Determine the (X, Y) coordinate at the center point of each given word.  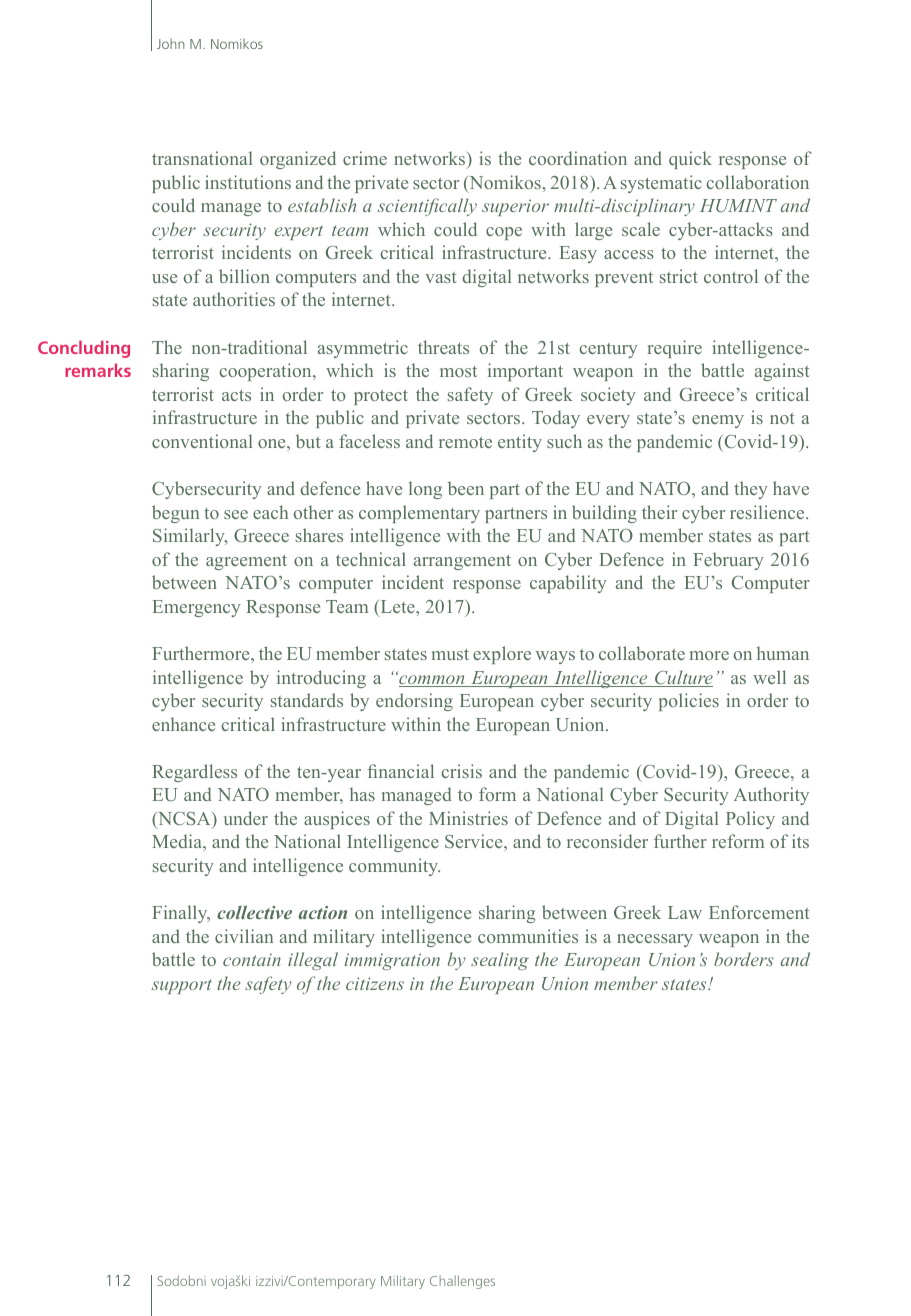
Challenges (462, 1282)
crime (365, 158)
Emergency (196, 608)
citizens (375, 983)
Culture (683, 678)
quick (690, 160)
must (450, 654)
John (171, 43)
